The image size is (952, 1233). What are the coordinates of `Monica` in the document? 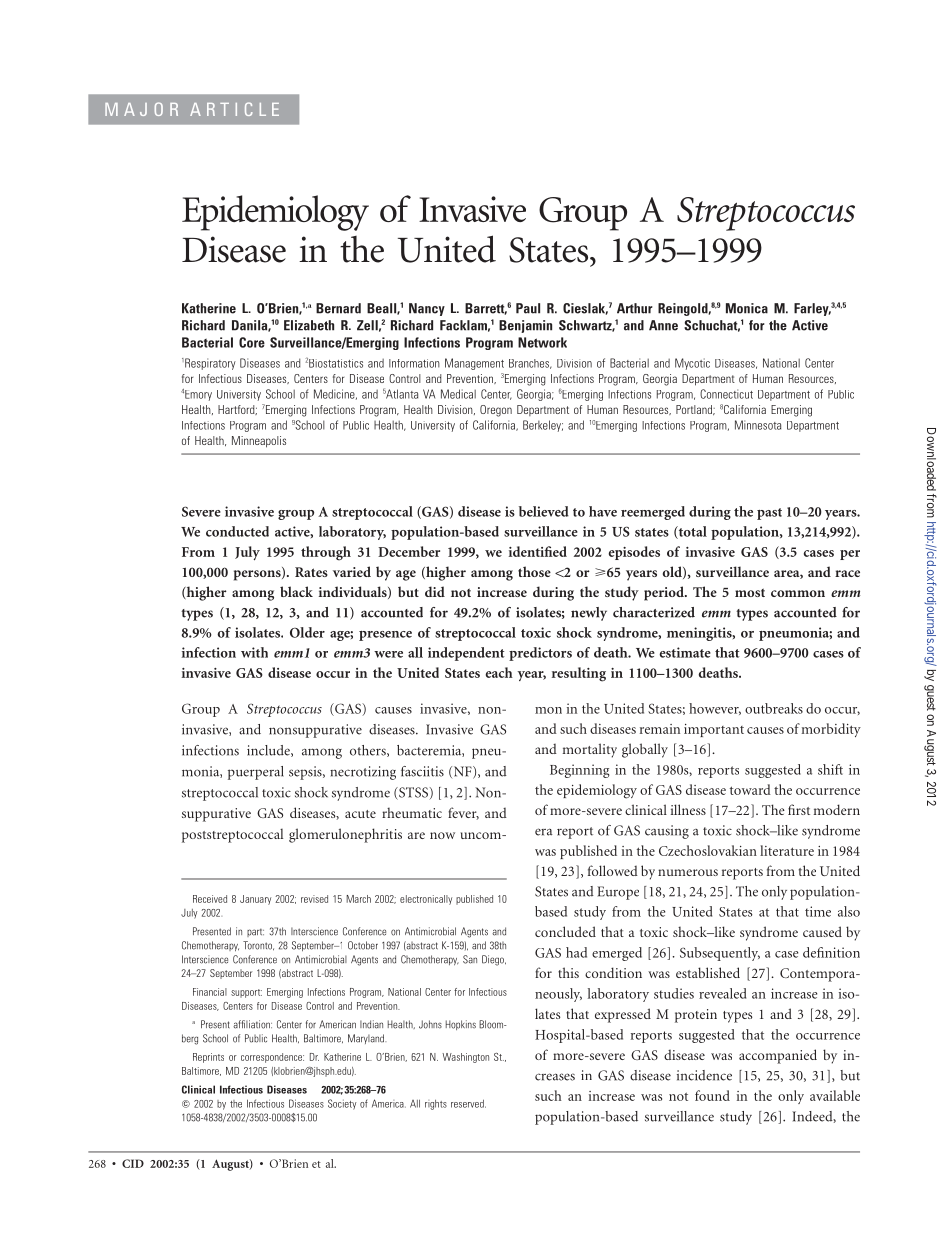 It's located at (747, 308).
